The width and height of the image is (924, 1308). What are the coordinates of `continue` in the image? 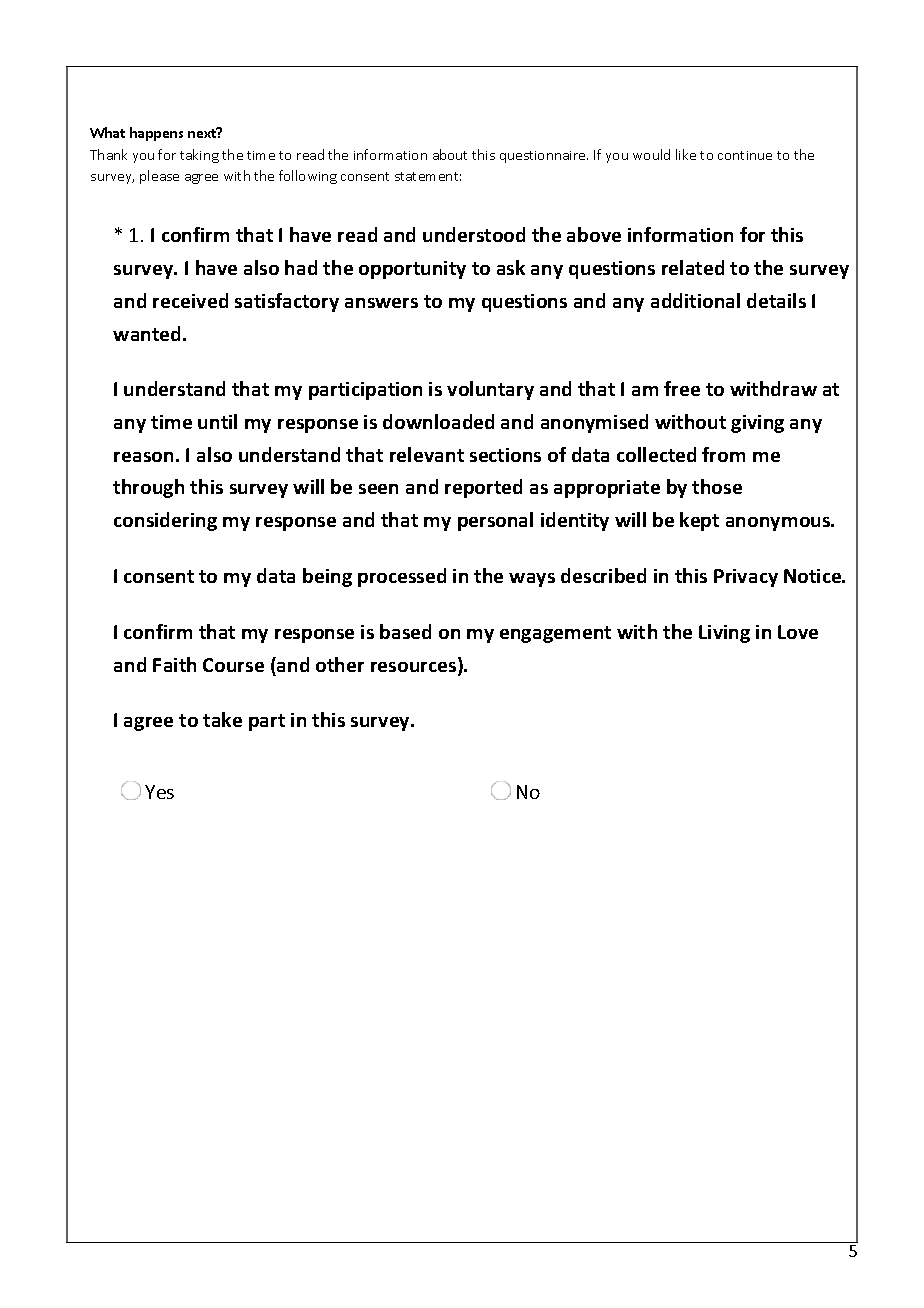 It's located at (745, 155).
